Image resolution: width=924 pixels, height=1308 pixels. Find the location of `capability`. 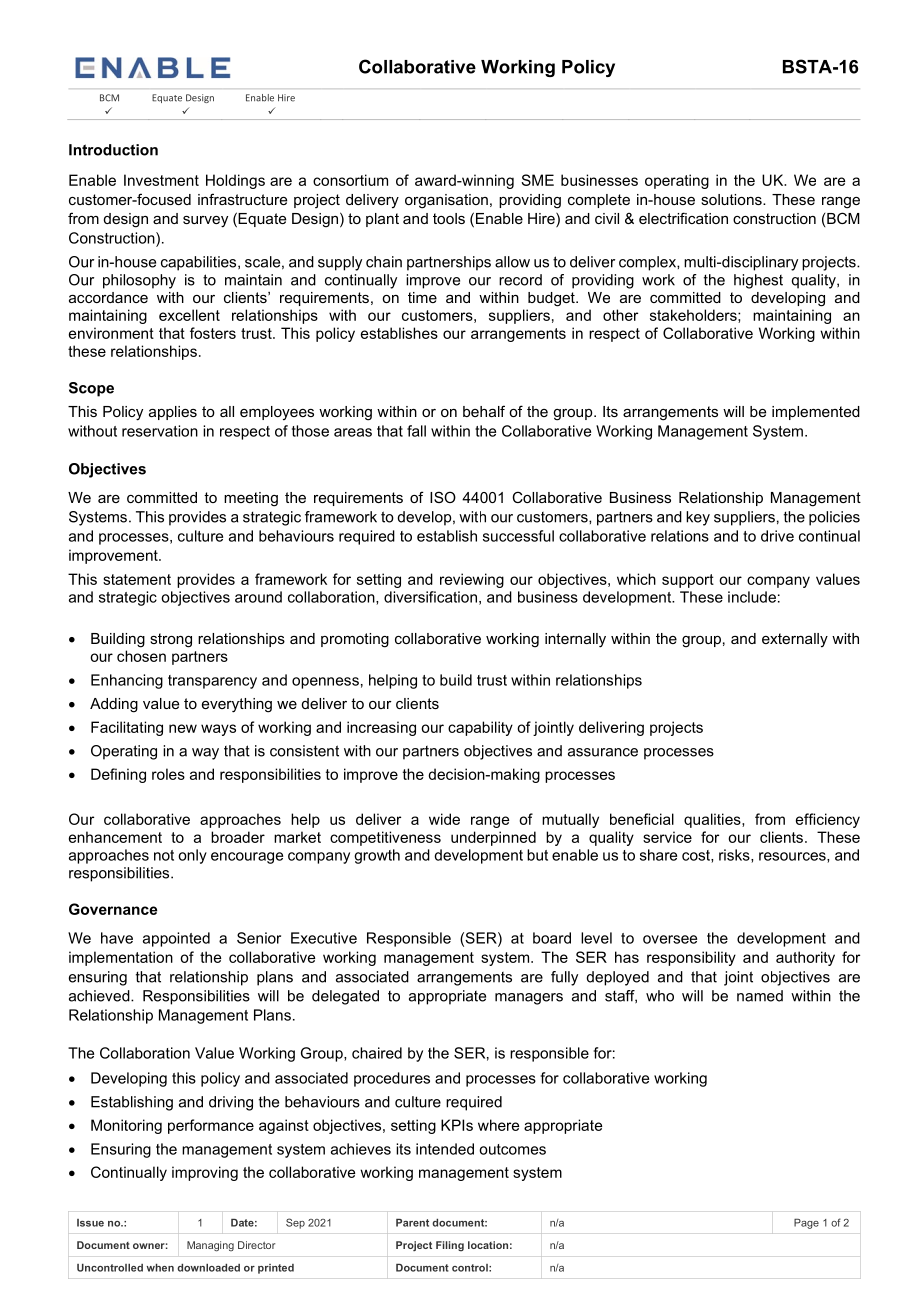

capability is located at coordinates (480, 728).
